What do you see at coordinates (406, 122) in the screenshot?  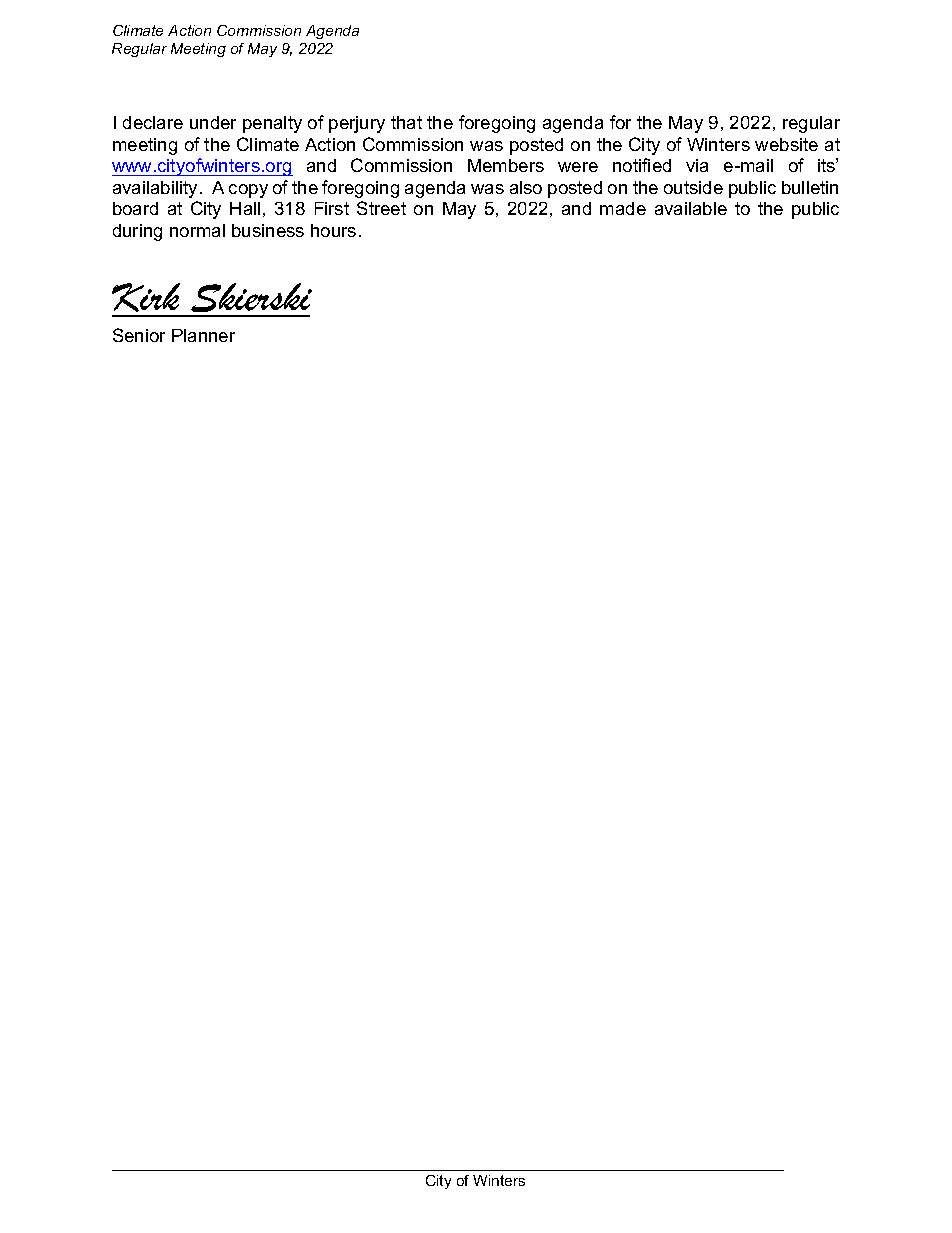 I see `that` at bounding box center [406, 122].
